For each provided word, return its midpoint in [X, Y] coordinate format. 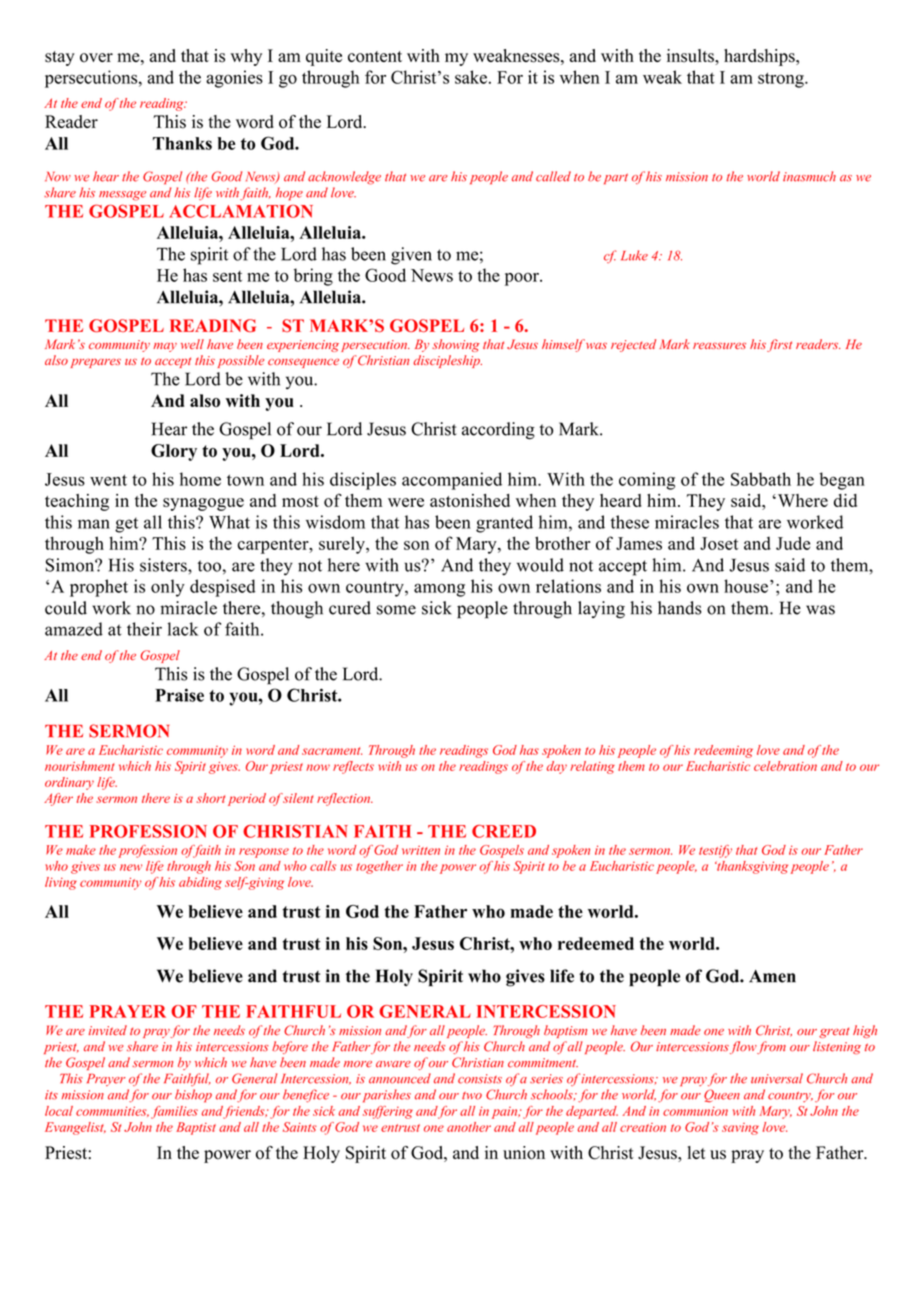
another [469, 1127]
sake [471, 77]
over [96, 58]
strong [782, 80]
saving [740, 1129]
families [174, 1112]
